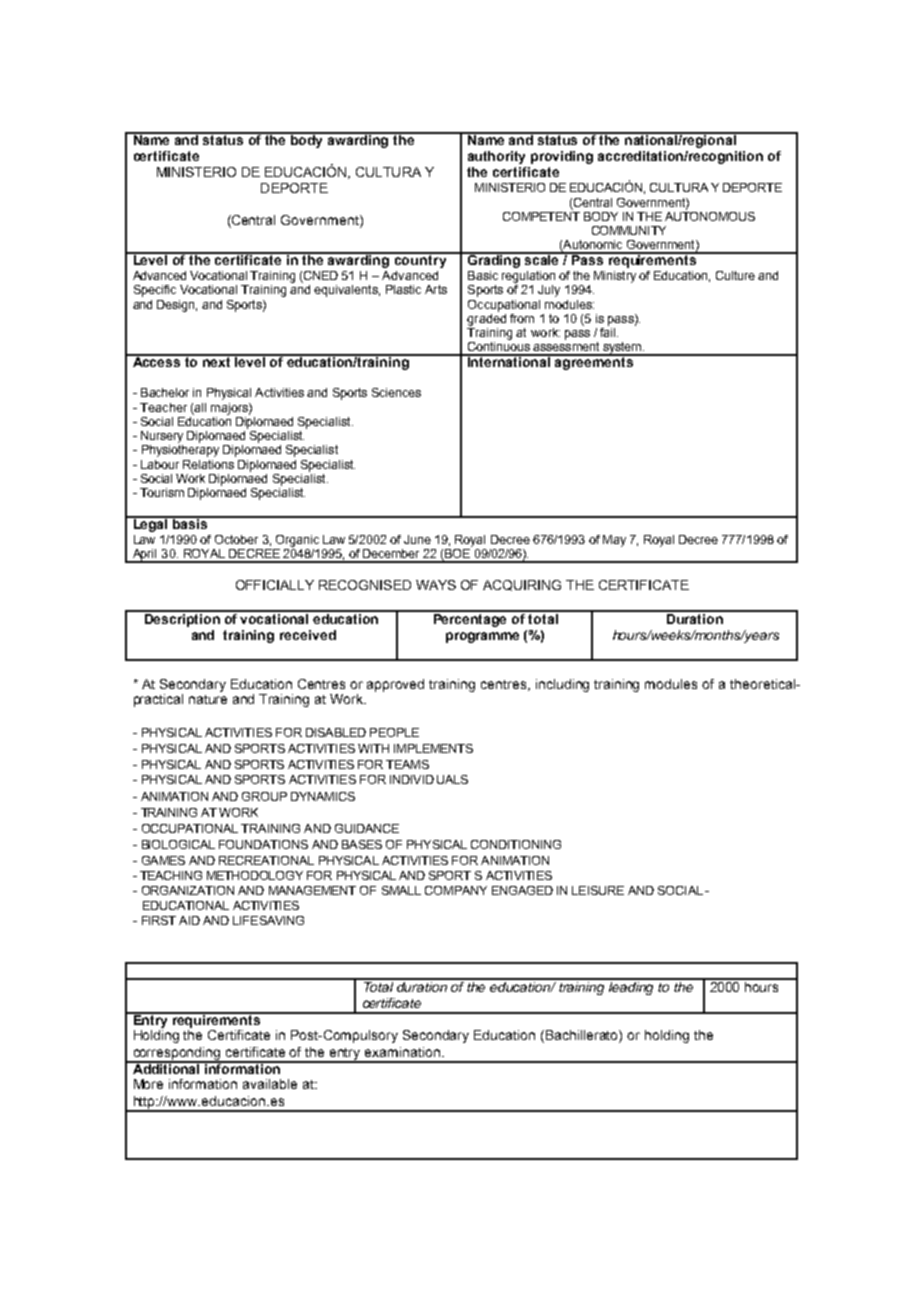 The height and width of the image is (1307, 924). I want to click on authority, so click(496, 157).
